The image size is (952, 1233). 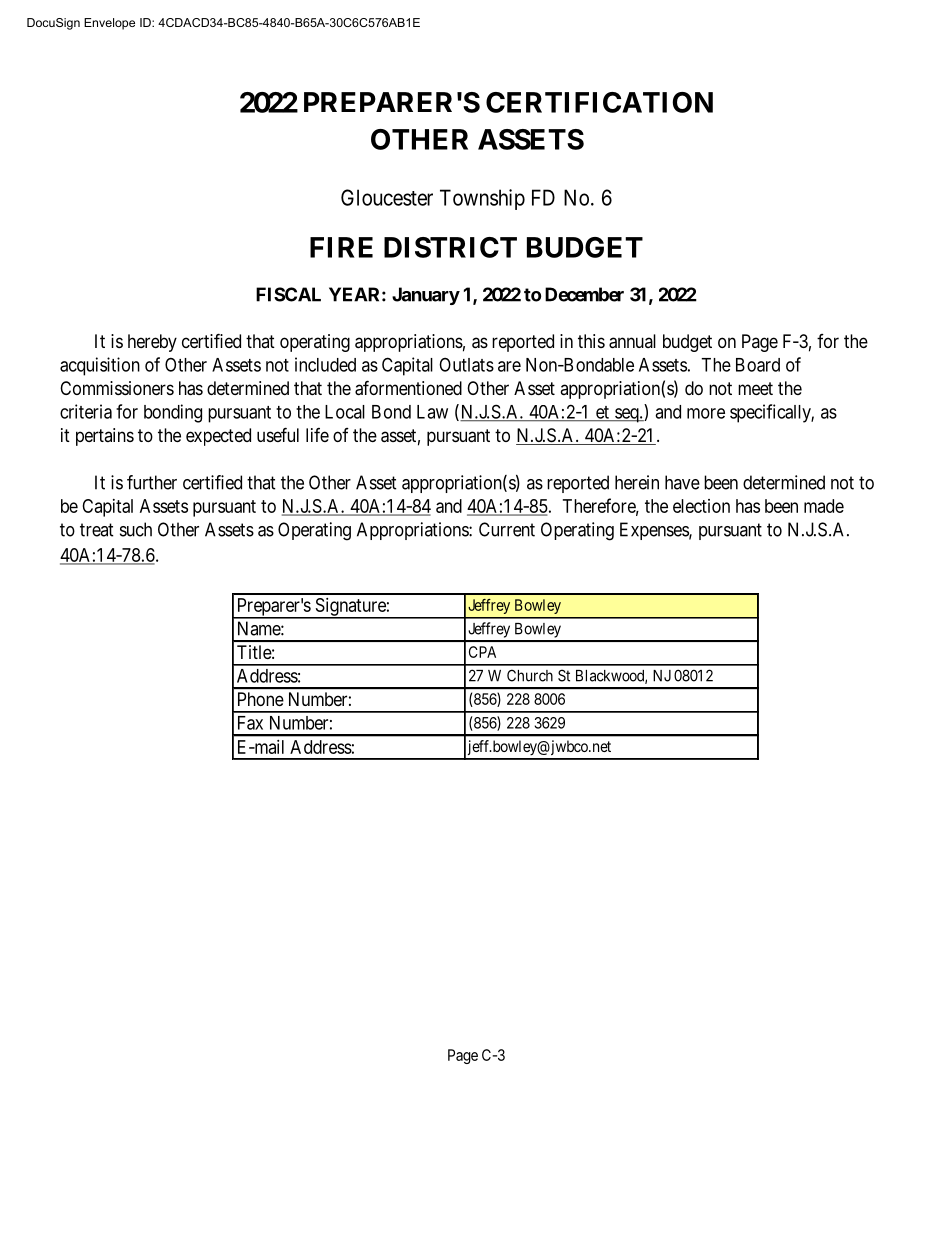 I want to click on Current, so click(x=507, y=529).
